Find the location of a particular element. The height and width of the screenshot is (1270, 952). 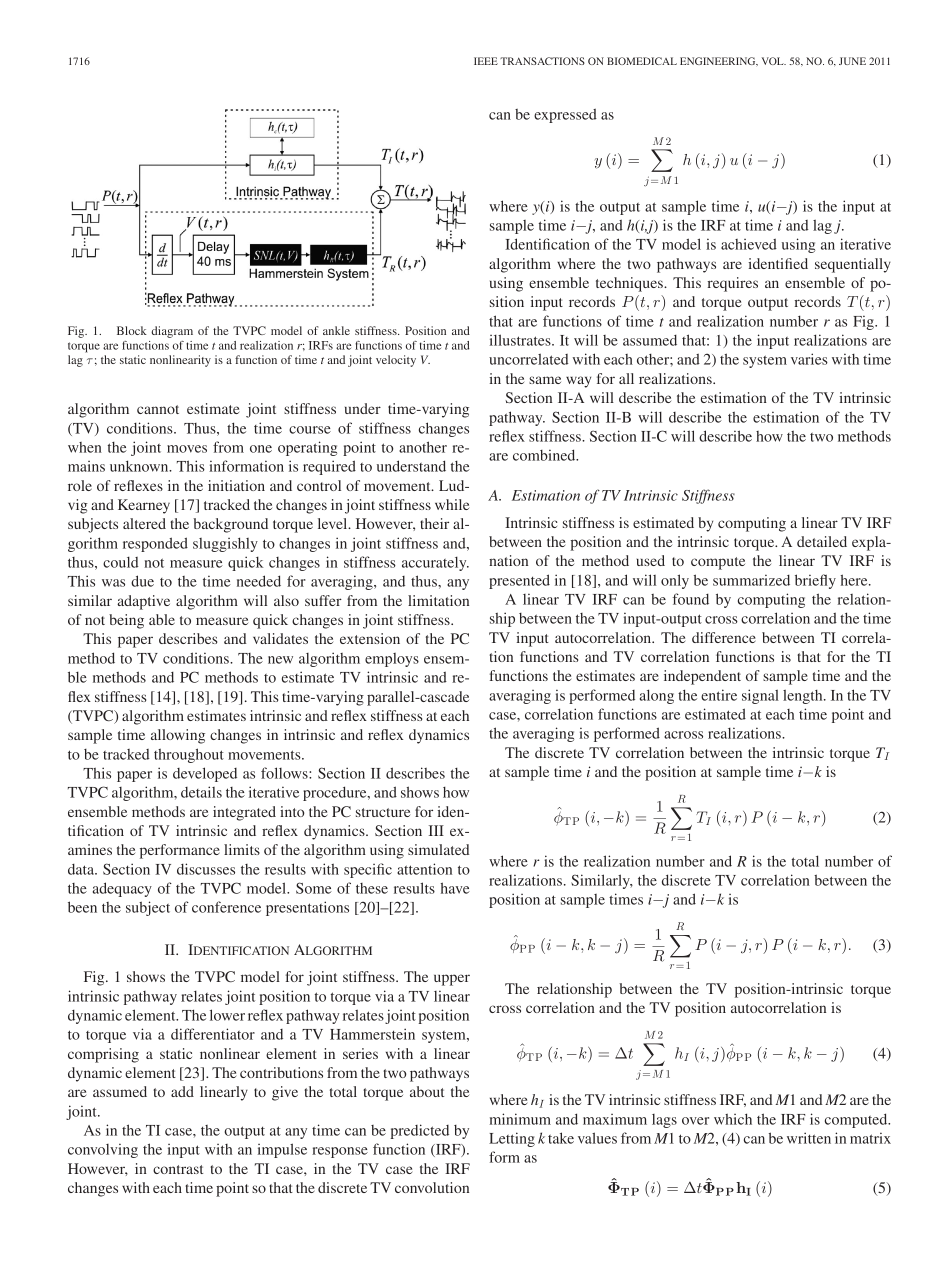

Letting is located at coordinates (512, 1139).
